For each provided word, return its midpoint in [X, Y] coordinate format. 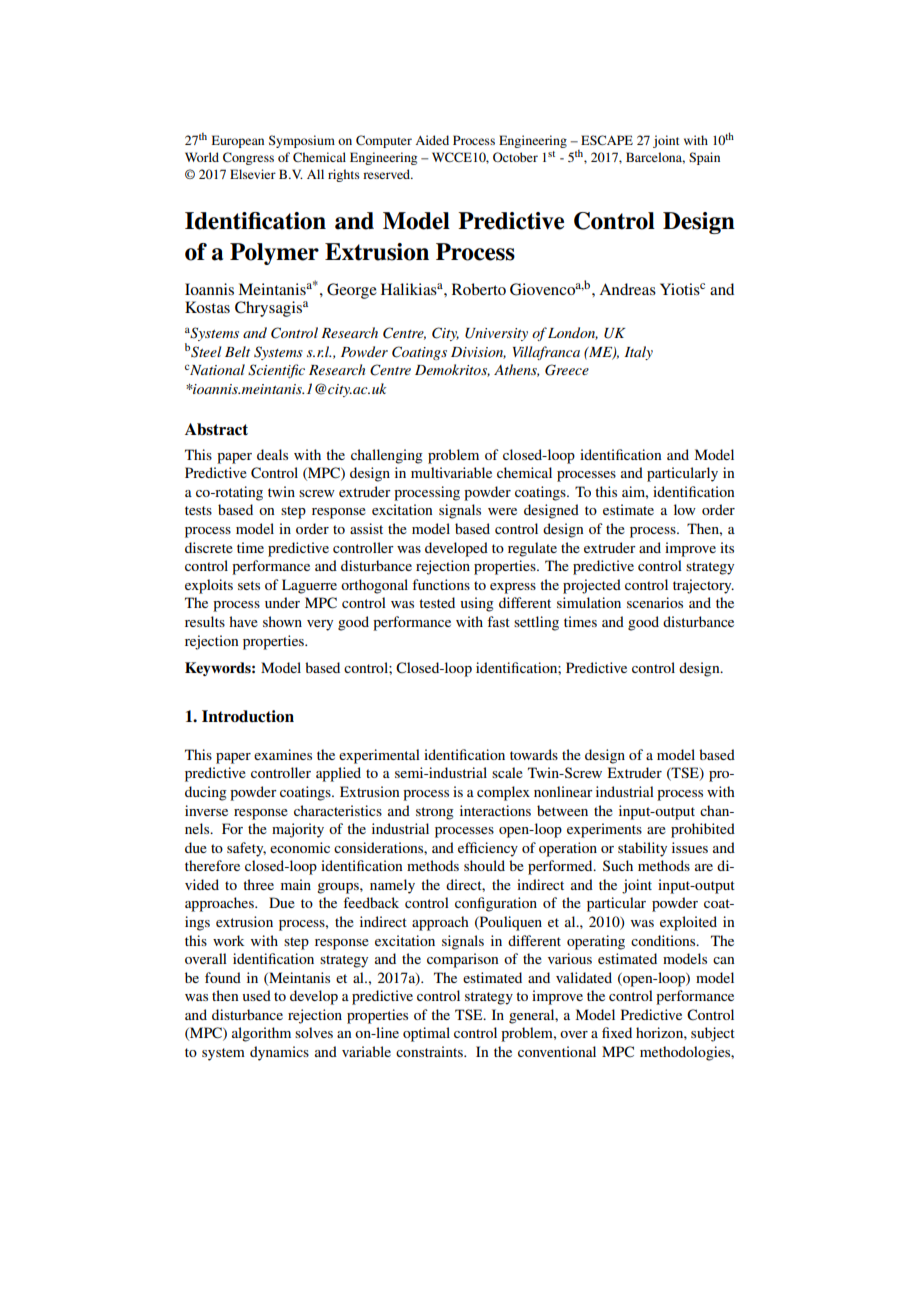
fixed [617, 1032]
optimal [426, 1034]
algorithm [261, 1034]
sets [249, 585]
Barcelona [655, 158]
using [477, 604]
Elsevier [253, 174]
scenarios [655, 602]
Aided [432, 140]
